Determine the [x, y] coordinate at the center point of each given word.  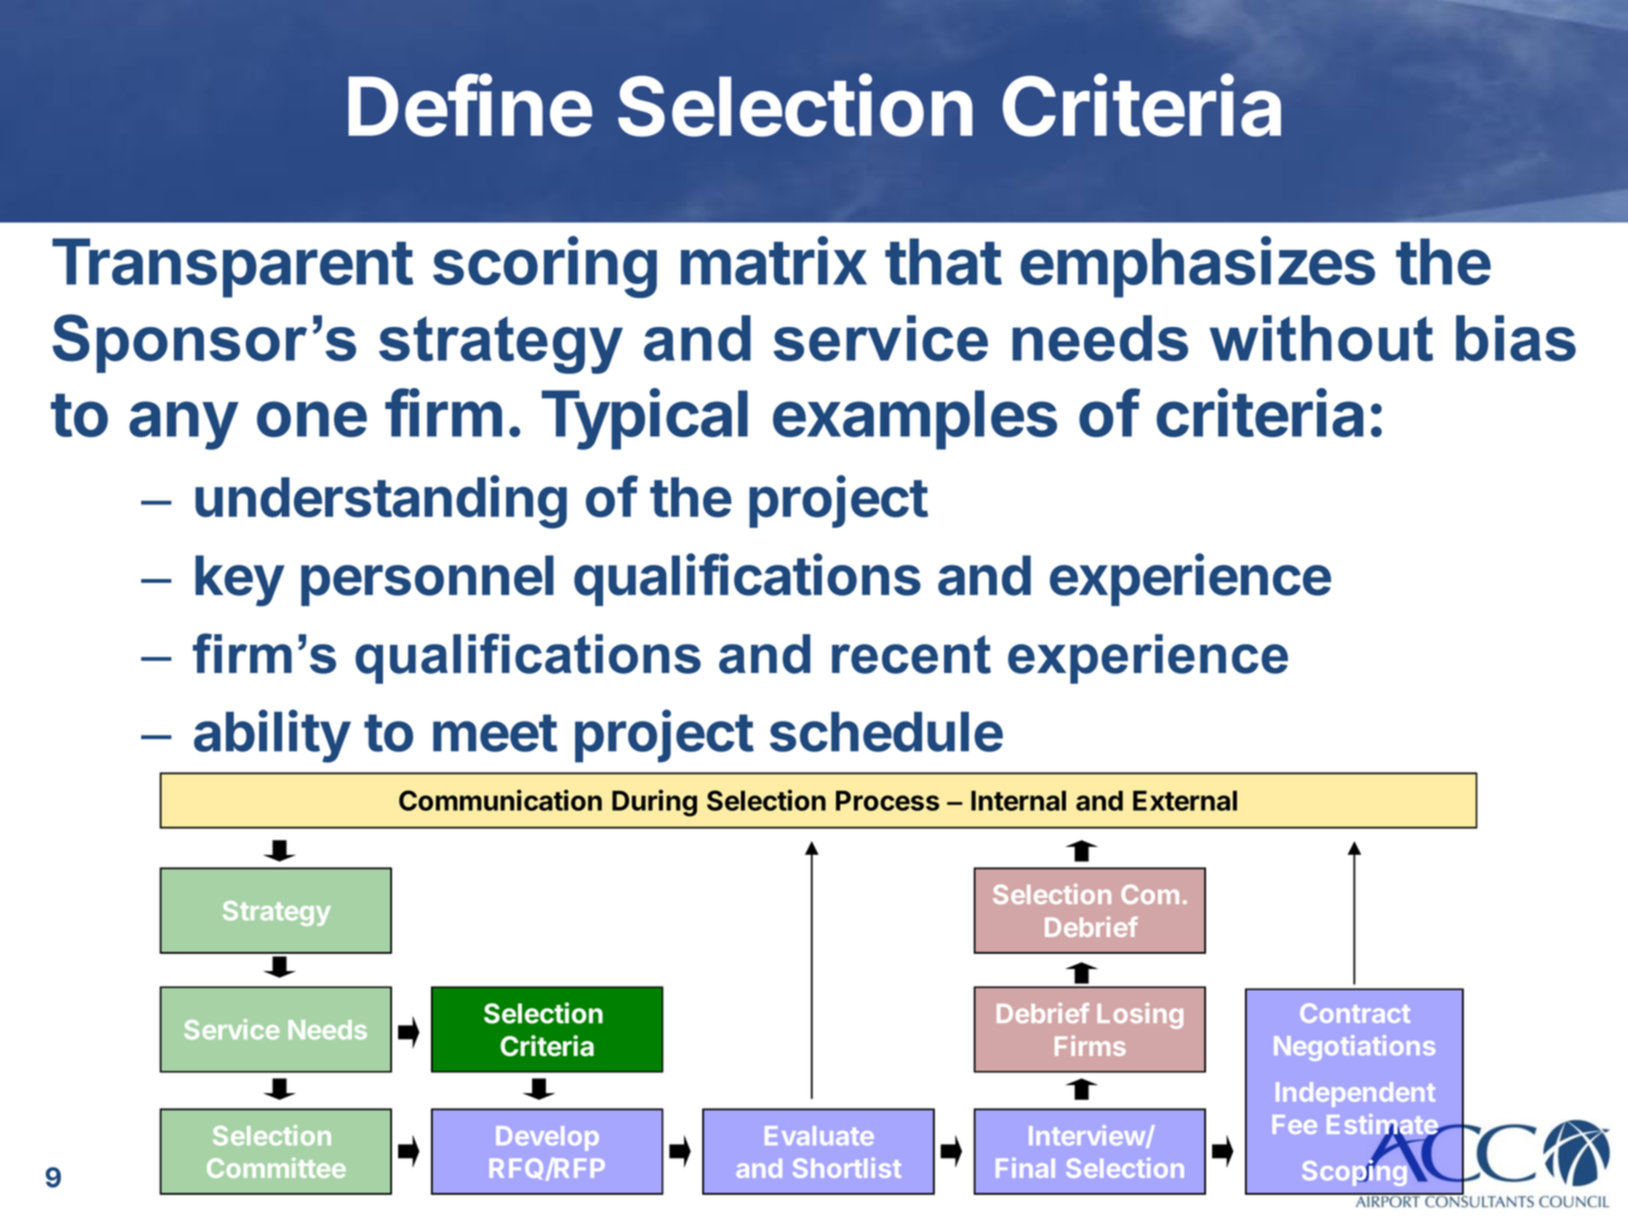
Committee [276, 1167]
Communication [500, 800]
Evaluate [819, 1135]
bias [1516, 338]
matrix [774, 260]
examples [915, 420]
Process [887, 800]
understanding [381, 502]
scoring [545, 267]
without [1321, 338]
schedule [886, 732]
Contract [1355, 1013]
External [1185, 800]
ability [272, 736]
